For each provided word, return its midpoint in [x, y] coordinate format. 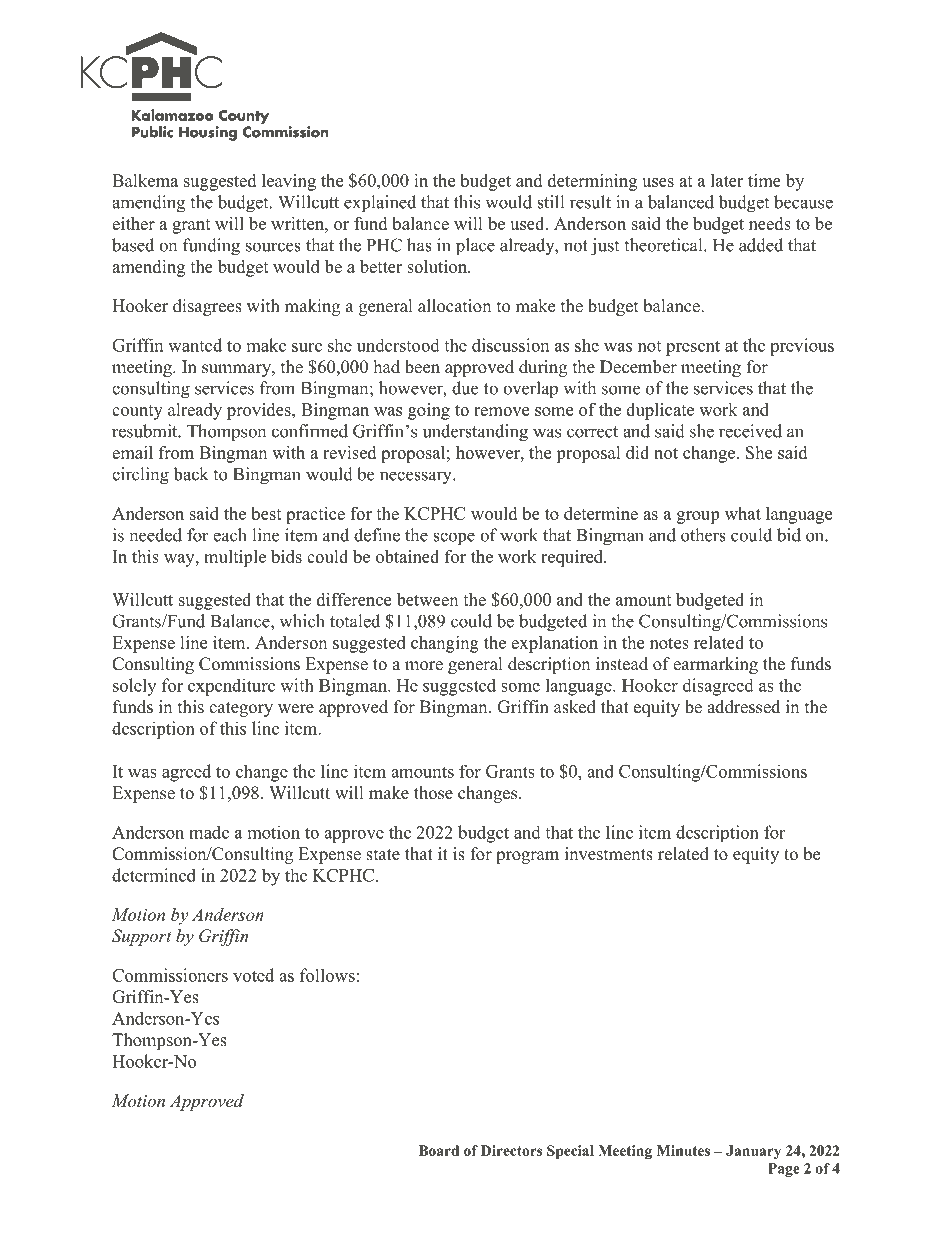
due [465, 388]
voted [253, 975]
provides [260, 411]
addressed [743, 707]
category [241, 709]
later [727, 180]
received [750, 431]
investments [609, 854]
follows [327, 975]
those [433, 793]
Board [439, 1150]
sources [273, 247]
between [427, 599]
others [703, 535]
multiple [235, 558]
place [475, 247]
